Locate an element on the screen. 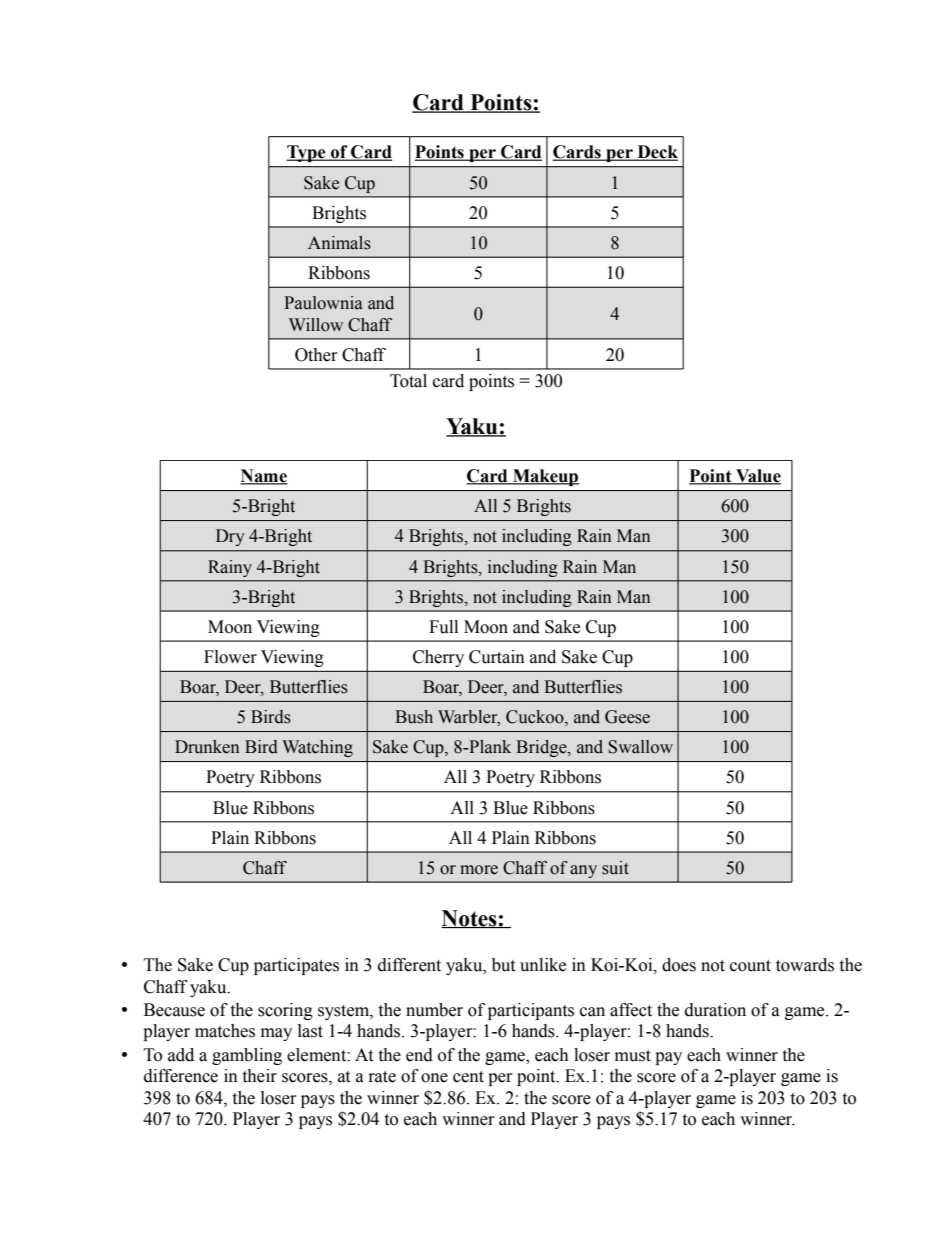  Animals is located at coordinates (339, 243).
